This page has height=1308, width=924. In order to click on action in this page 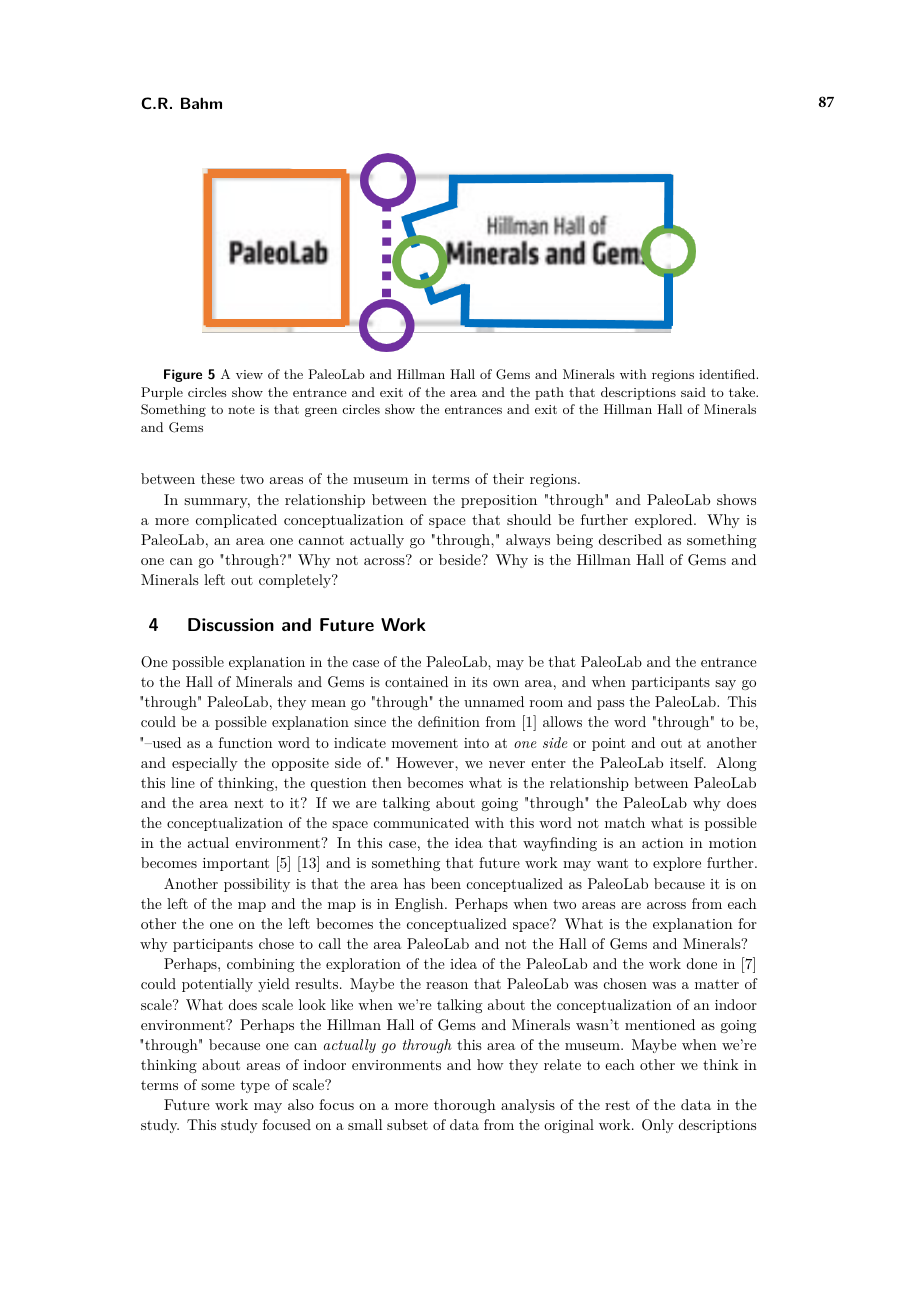, I will do `click(663, 843)`.
